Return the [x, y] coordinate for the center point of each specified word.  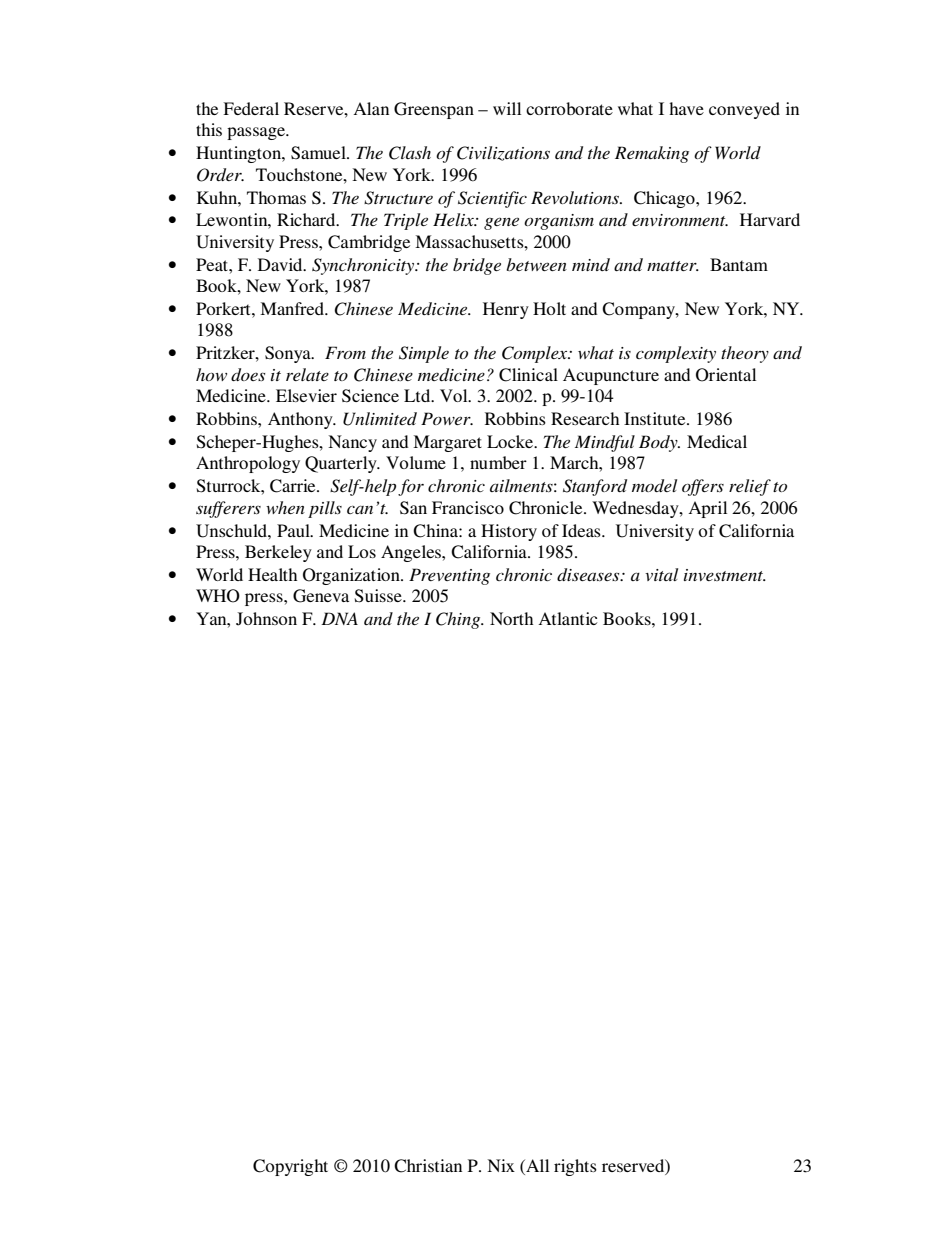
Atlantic [567, 618]
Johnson [266, 619]
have [686, 108]
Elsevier [306, 395]
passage [257, 133]
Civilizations [503, 153]
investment [724, 575]
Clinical [528, 375]
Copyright [290, 1167]
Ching [459, 620]
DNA [339, 618]
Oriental [726, 375]
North [511, 618]
